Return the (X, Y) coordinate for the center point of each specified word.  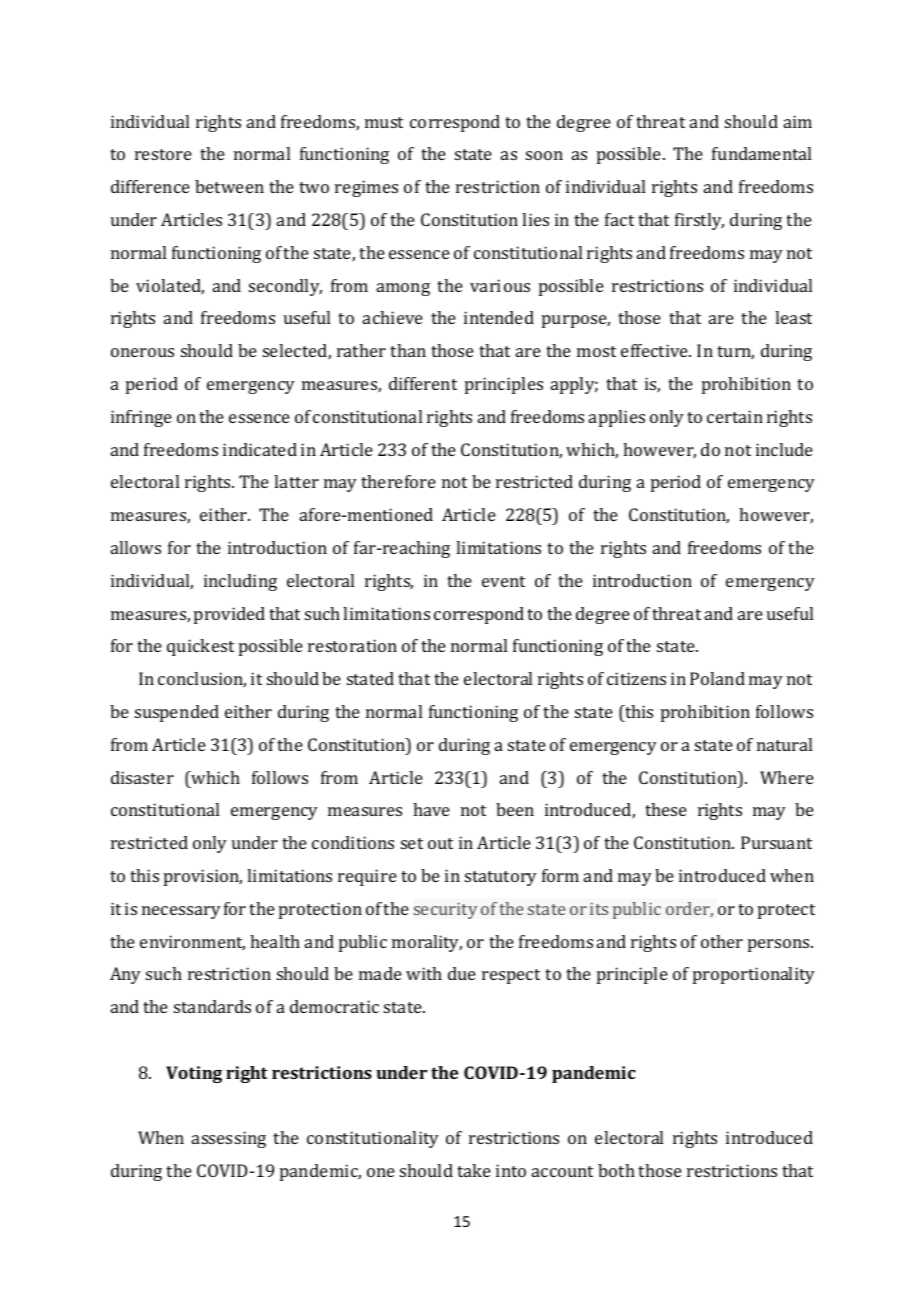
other (722, 941)
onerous (142, 352)
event (503, 581)
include (784, 449)
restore (163, 154)
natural (784, 744)
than (408, 350)
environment (192, 943)
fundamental (761, 153)
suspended (177, 713)
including (240, 582)
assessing (229, 1139)
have (431, 809)
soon (544, 155)
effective (655, 350)
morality (427, 943)
